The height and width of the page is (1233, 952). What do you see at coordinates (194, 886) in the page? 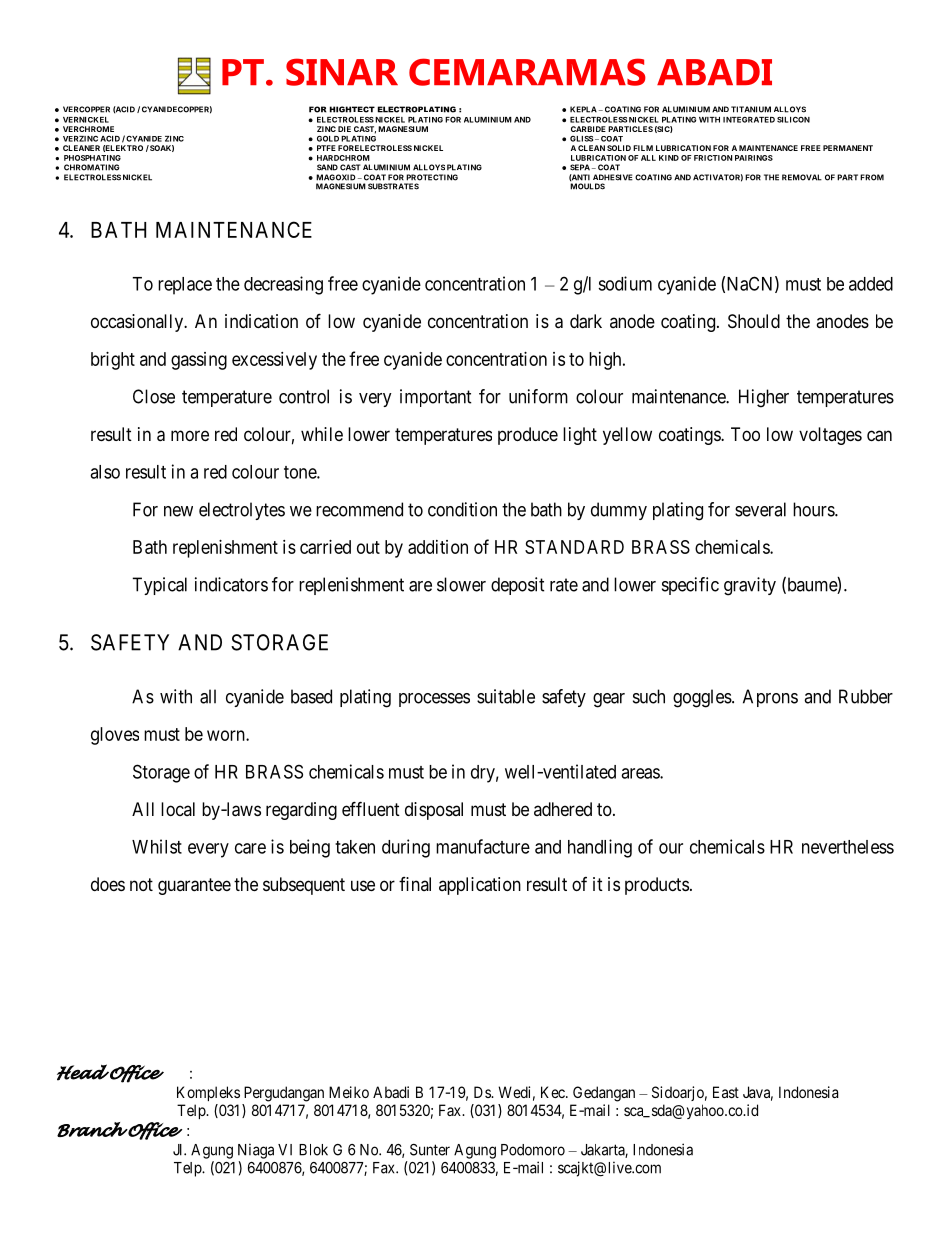
I see `guarantee` at bounding box center [194, 886].
